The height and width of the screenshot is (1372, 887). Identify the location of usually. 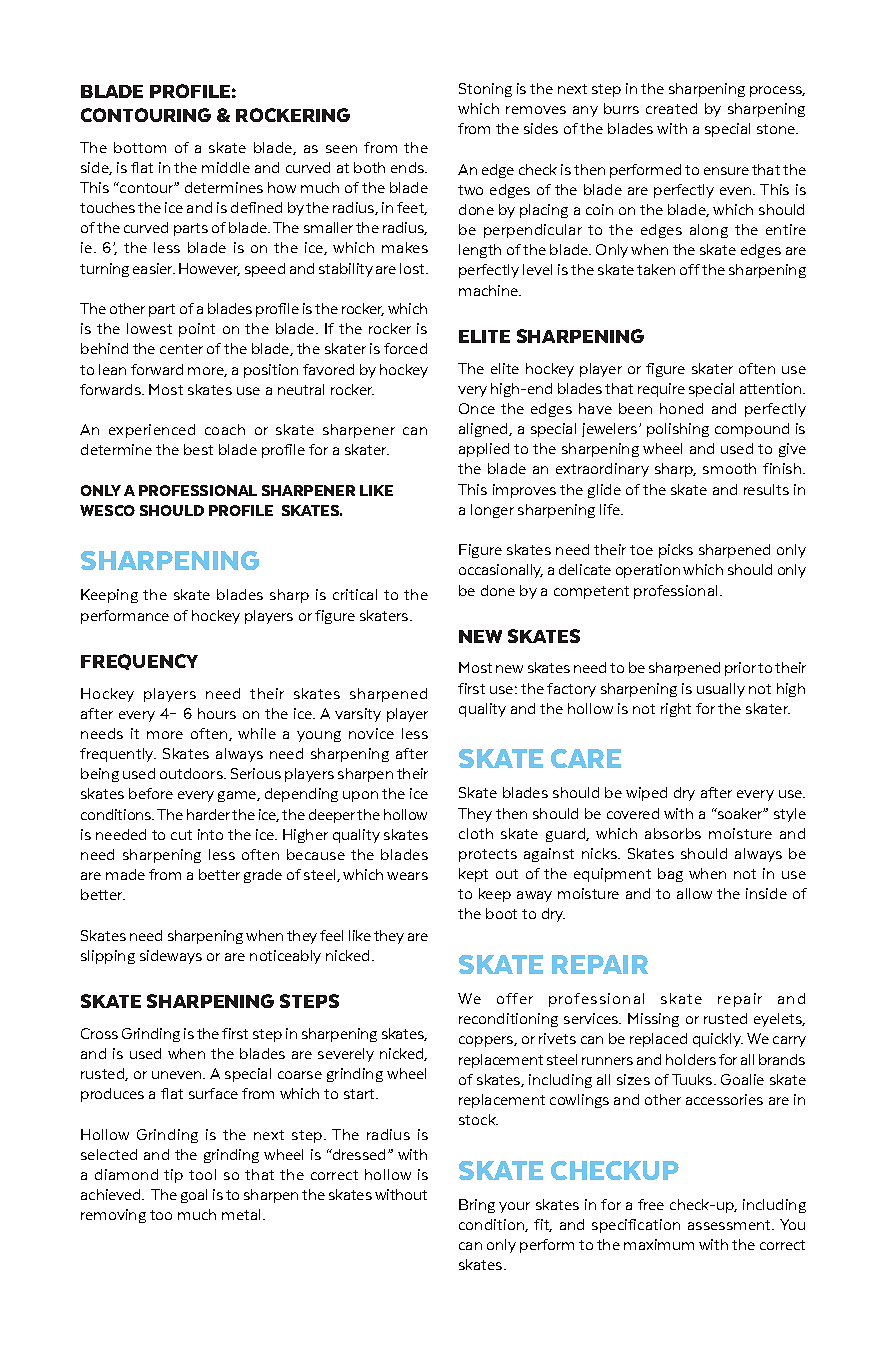
(721, 690).
